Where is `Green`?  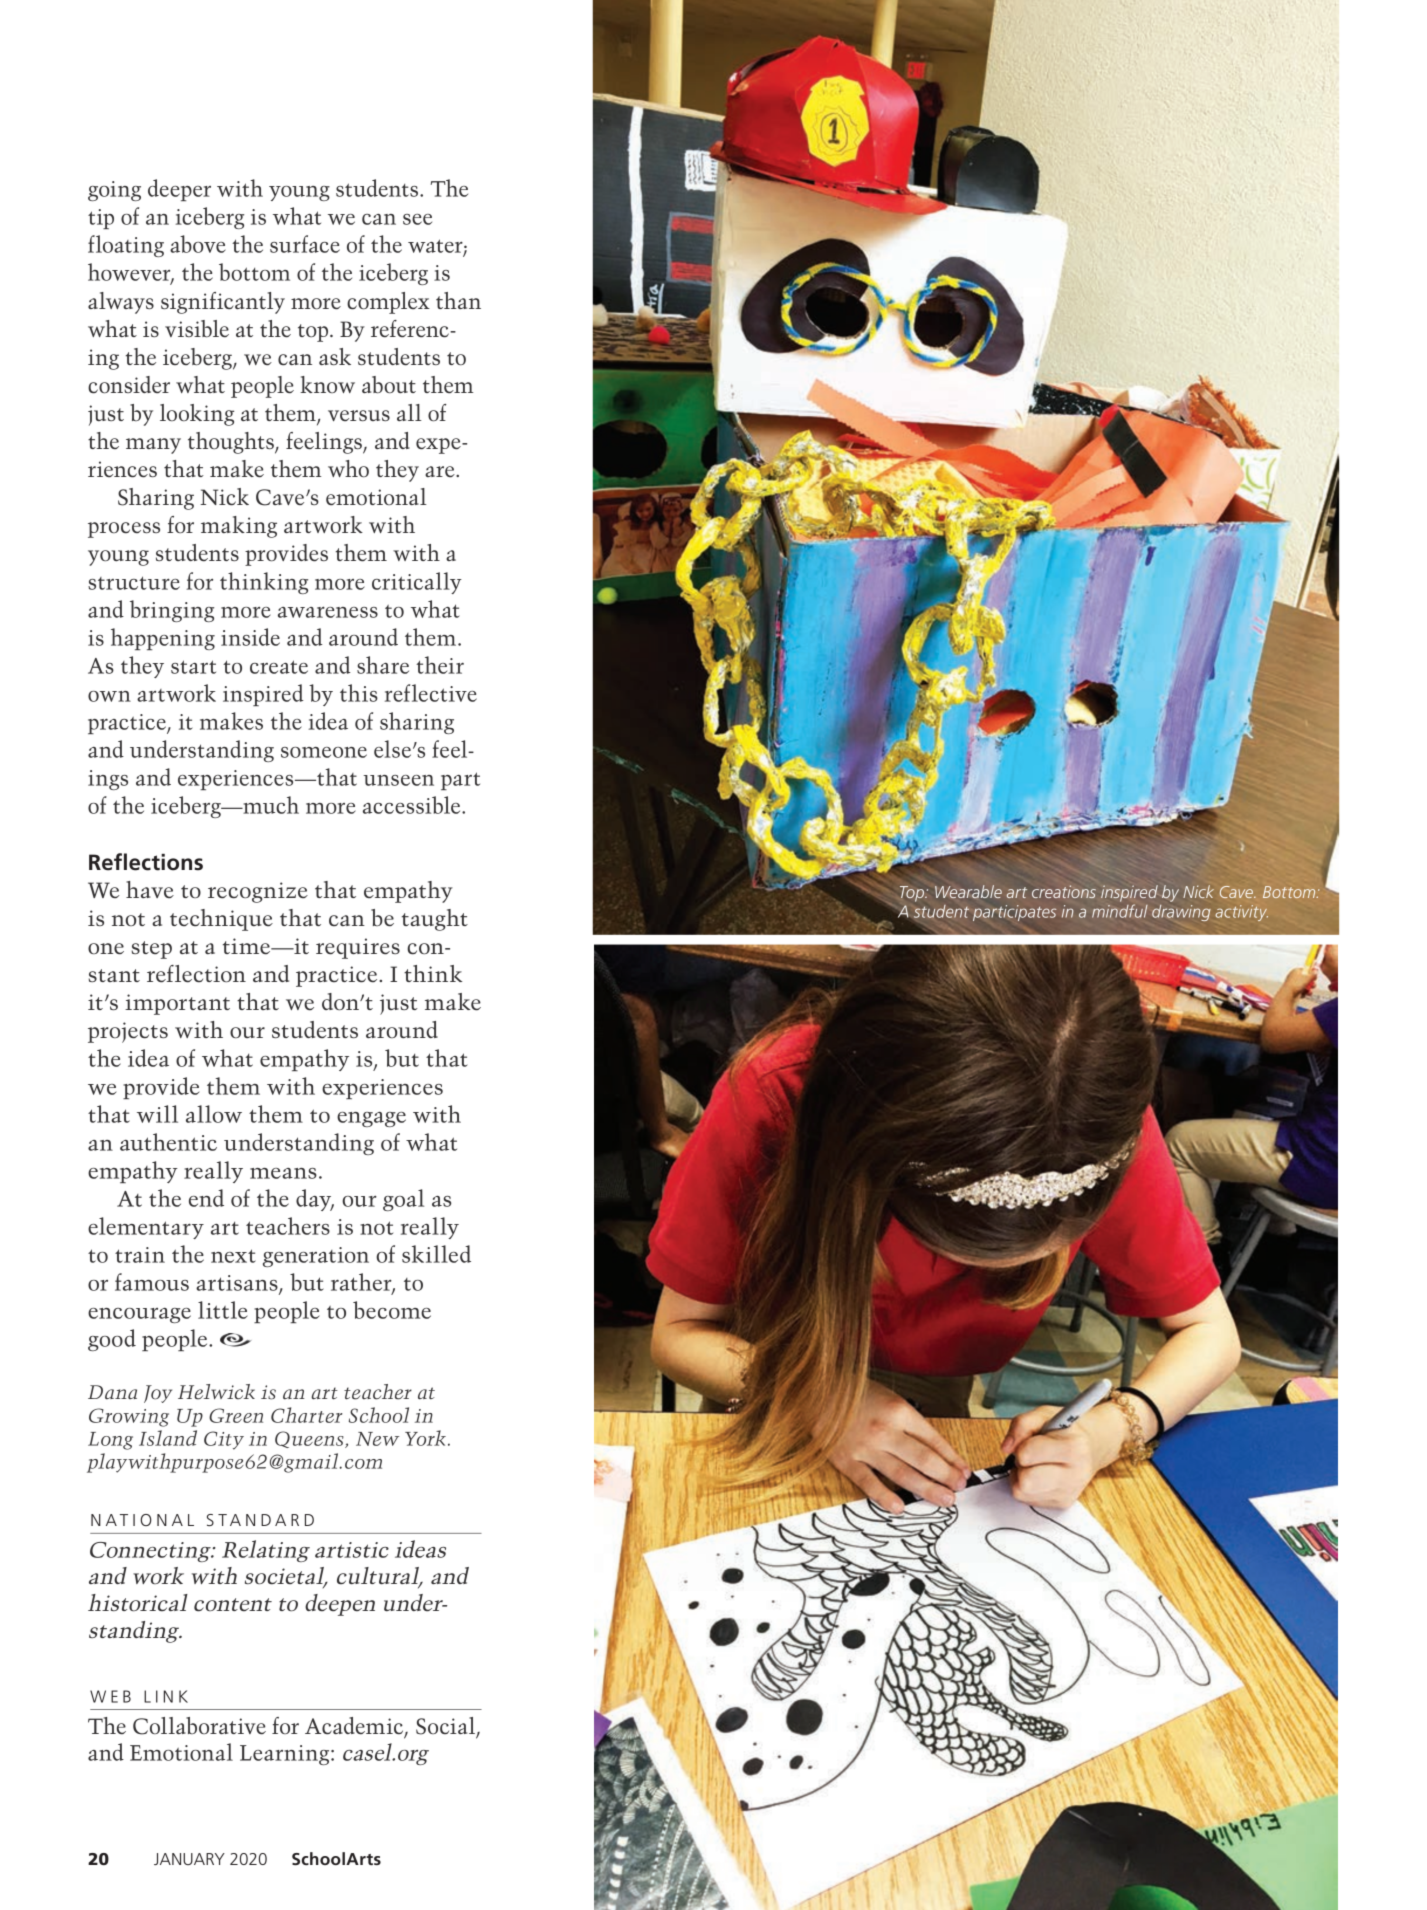 Green is located at coordinates (236, 1415).
